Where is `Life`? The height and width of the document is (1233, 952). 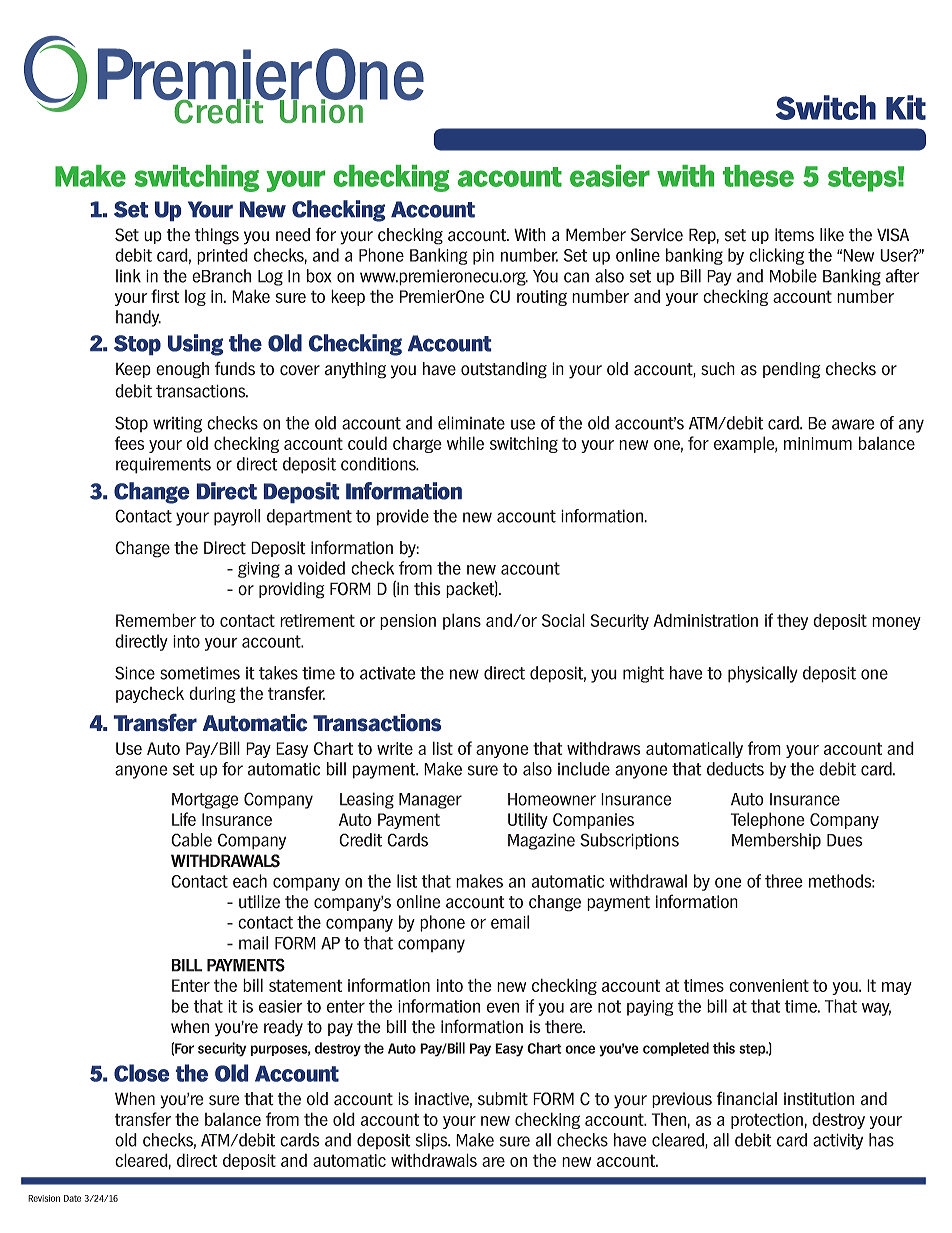
Life is located at coordinates (184, 819).
